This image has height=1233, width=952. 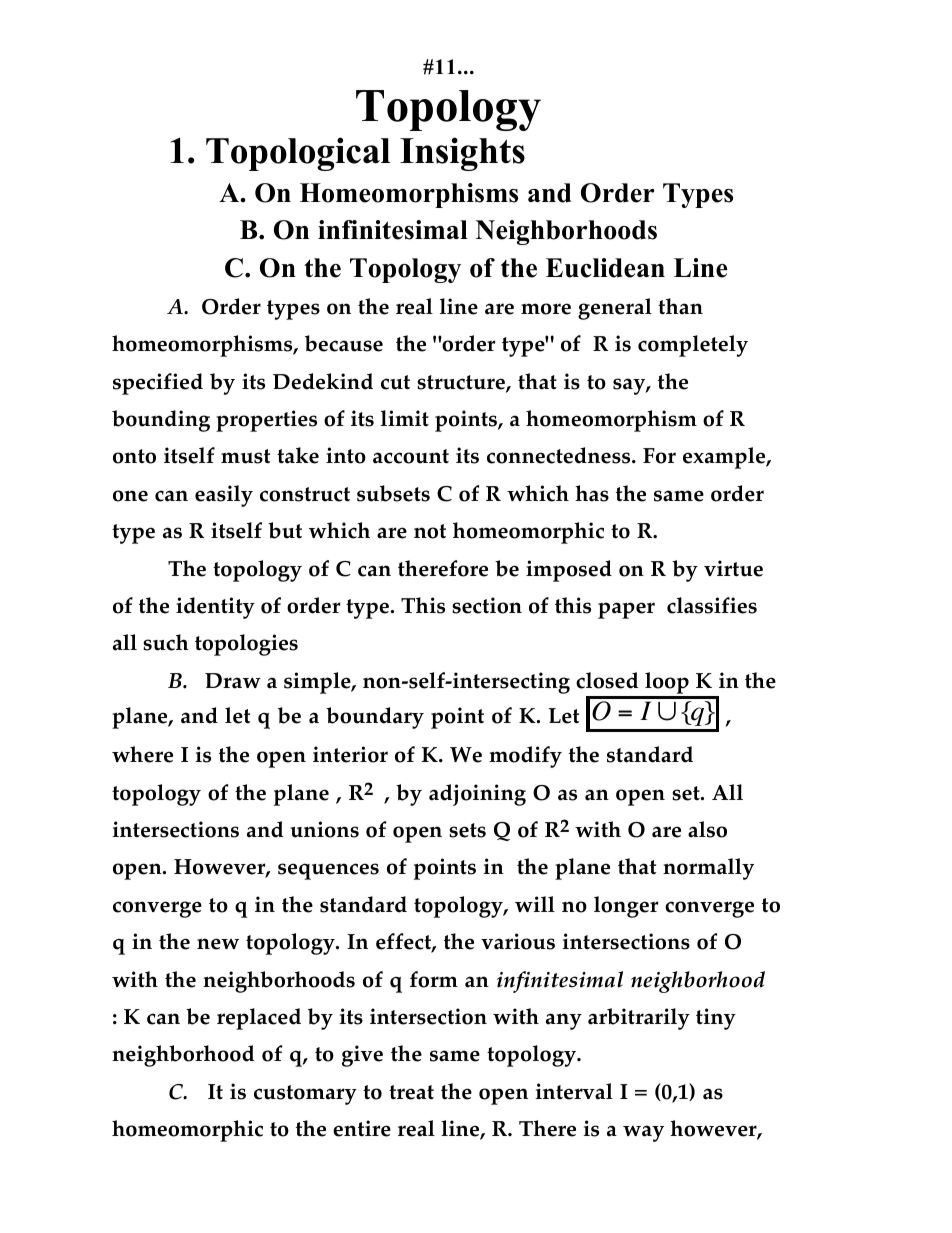 I want to click on customary, so click(x=305, y=1095).
